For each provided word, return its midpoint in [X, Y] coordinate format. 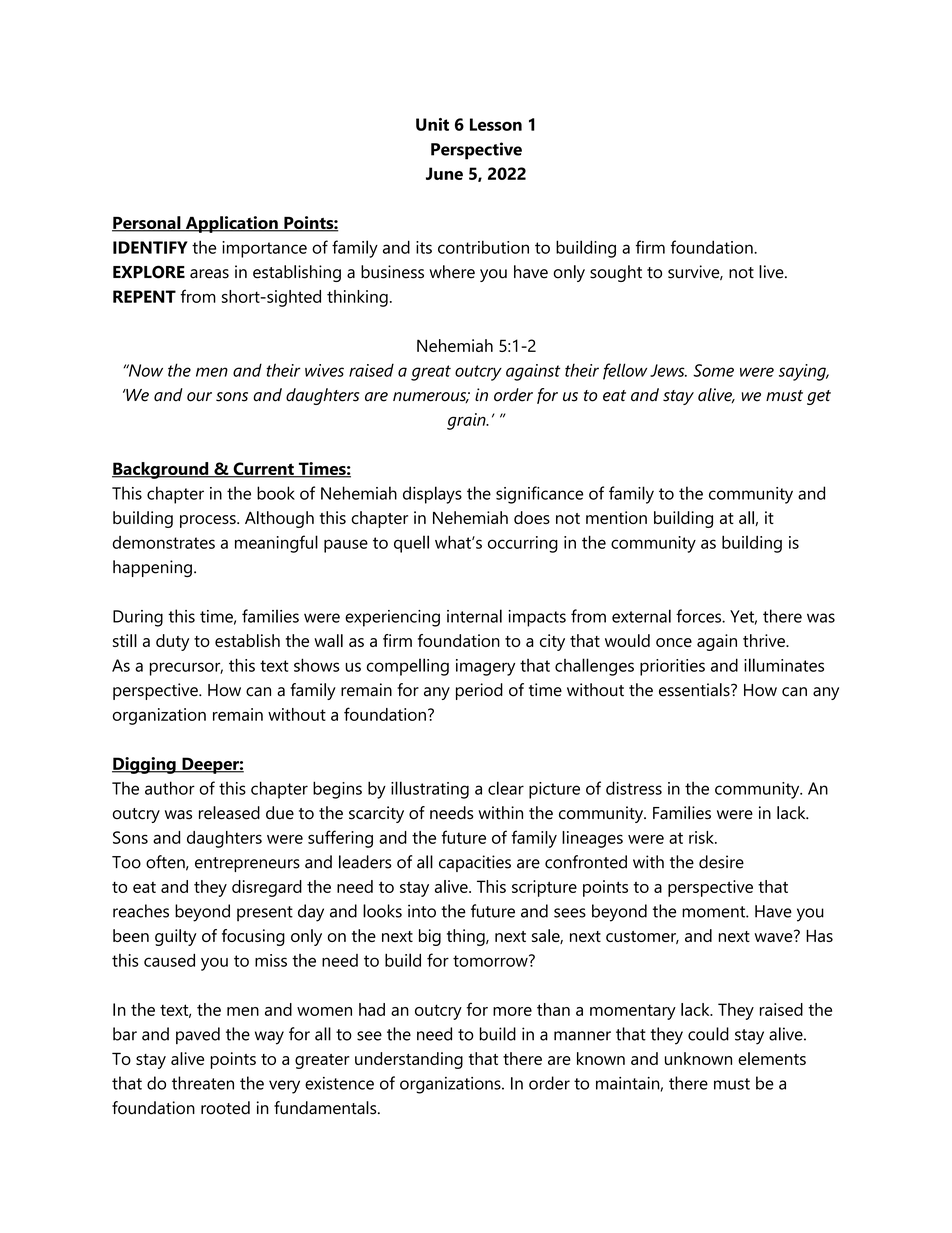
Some [713, 370]
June [444, 173]
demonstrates [164, 542]
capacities [475, 863]
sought [616, 273]
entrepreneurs [247, 864]
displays [432, 495]
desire [721, 862]
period [479, 691]
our [199, 397]
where [452, 272]
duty [172, 642]
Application [231, 224]
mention [616, 517]
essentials [695, 690]
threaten [203, 1083]
